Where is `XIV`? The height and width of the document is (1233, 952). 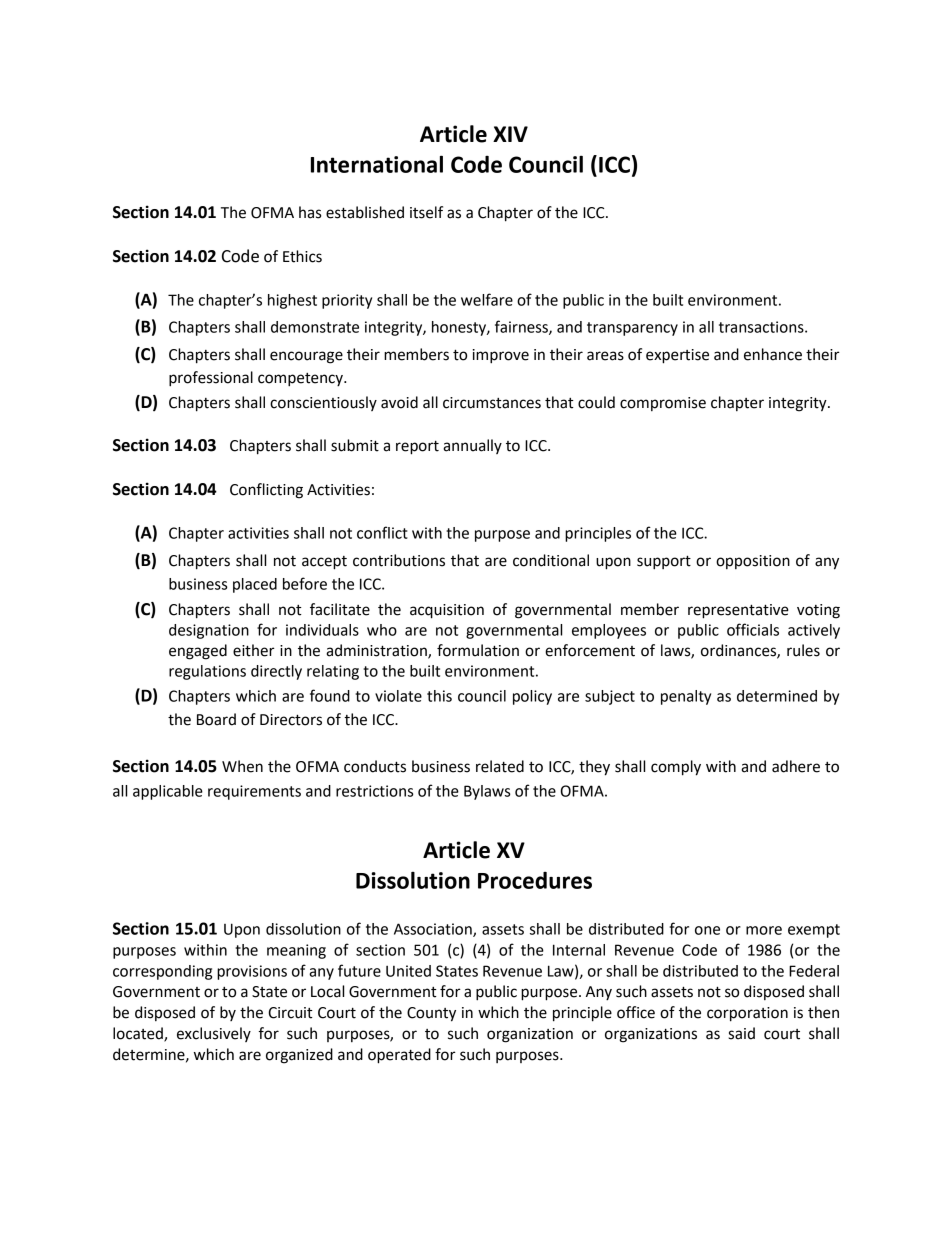
XIV is located at coordinates (510, 134).
